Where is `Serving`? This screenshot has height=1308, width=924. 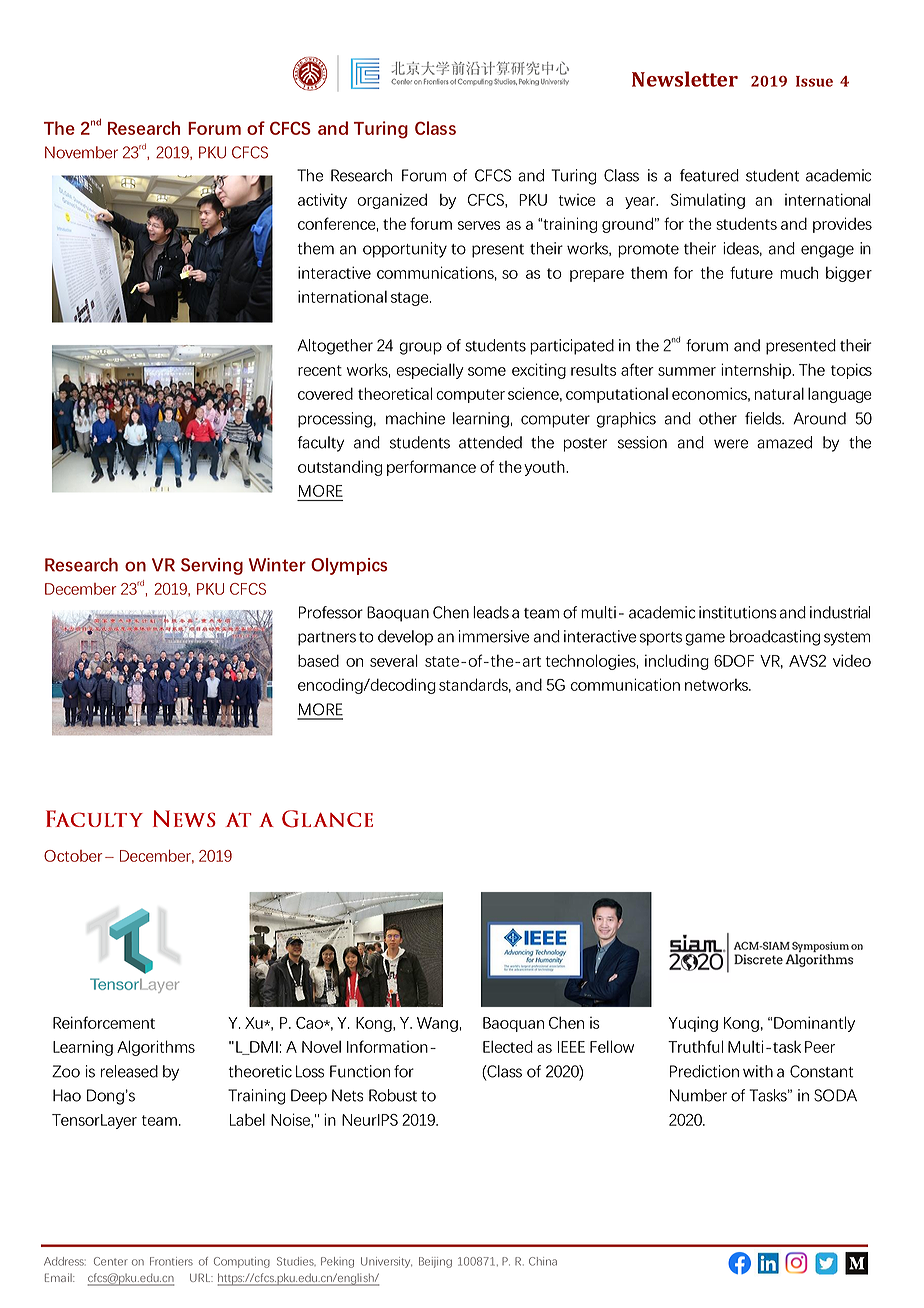 Serving is located at coordinates (212, 566).
